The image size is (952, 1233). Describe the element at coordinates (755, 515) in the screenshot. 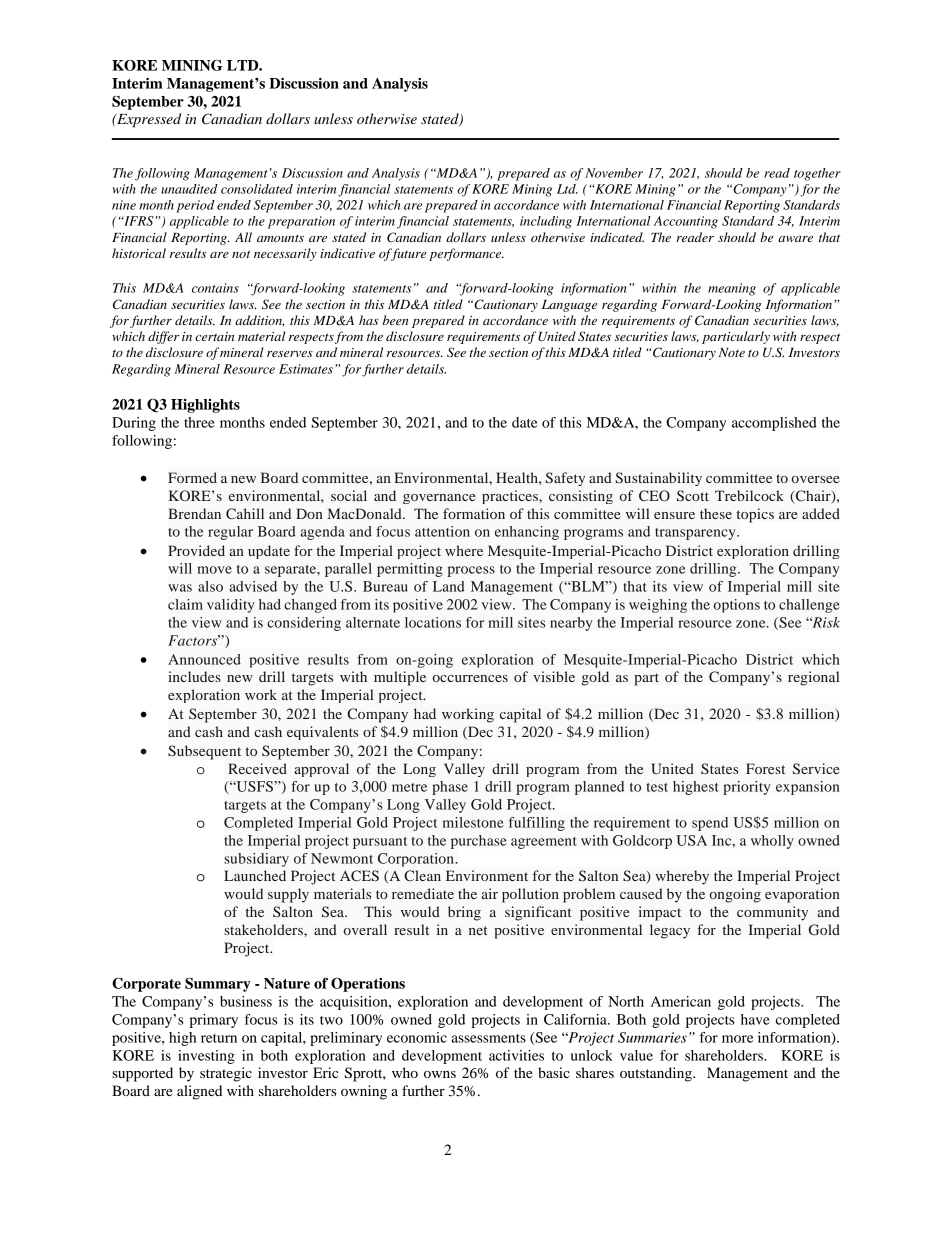

I see `topics` at that location.
